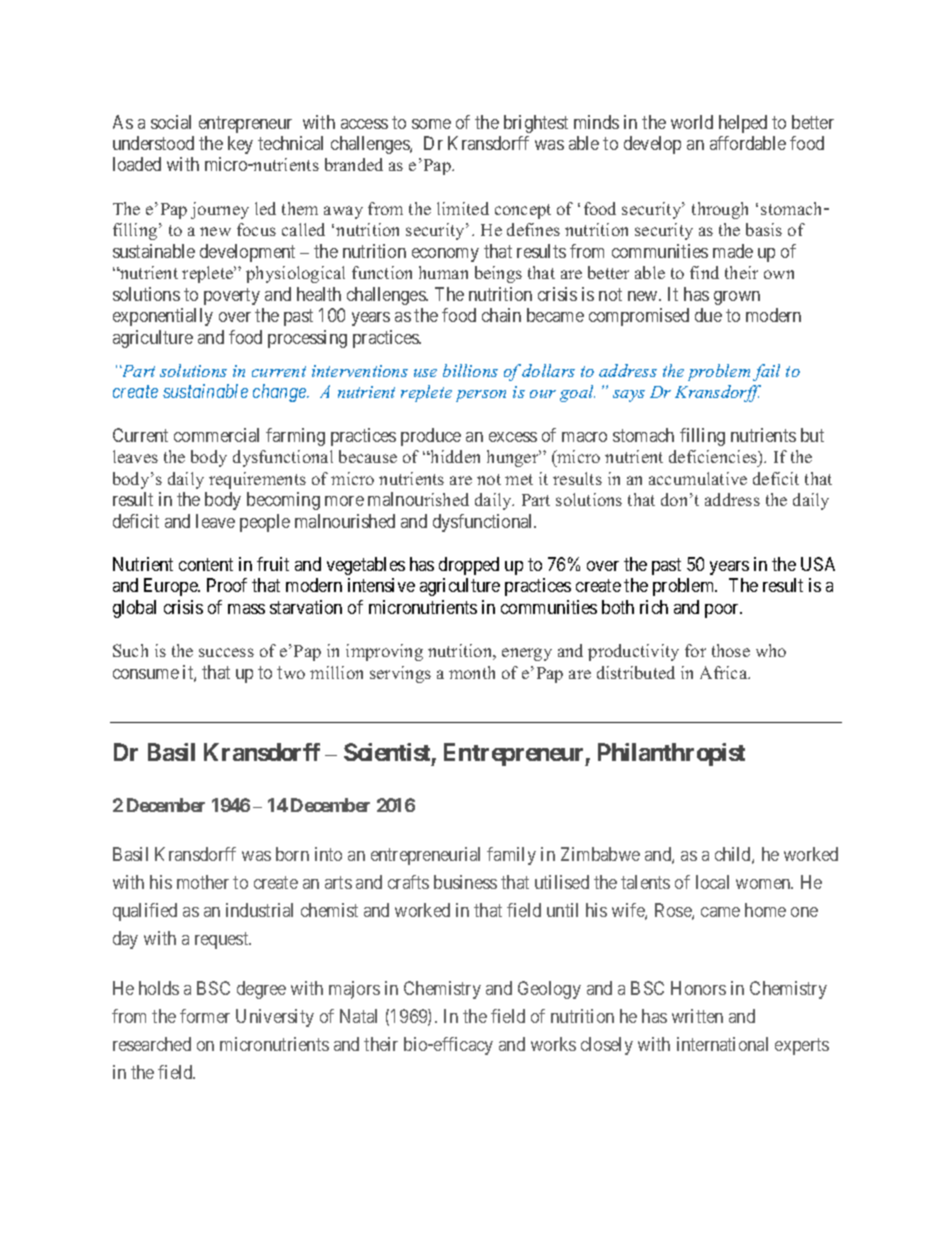  I want to click on former, so click(205, 1016).
